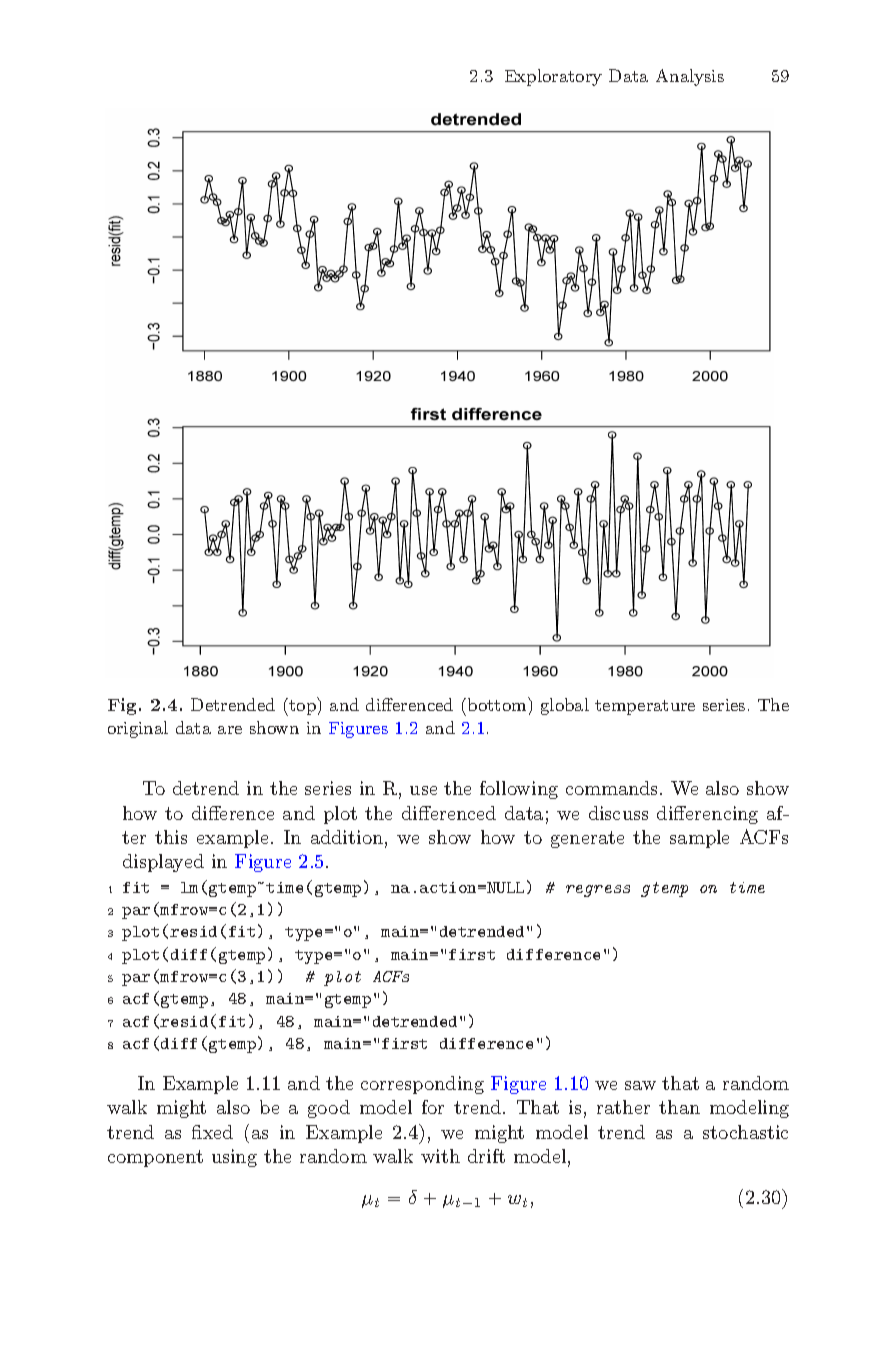 The image size is (896, 1359). I want to click on temperature, so click(645, 707).
